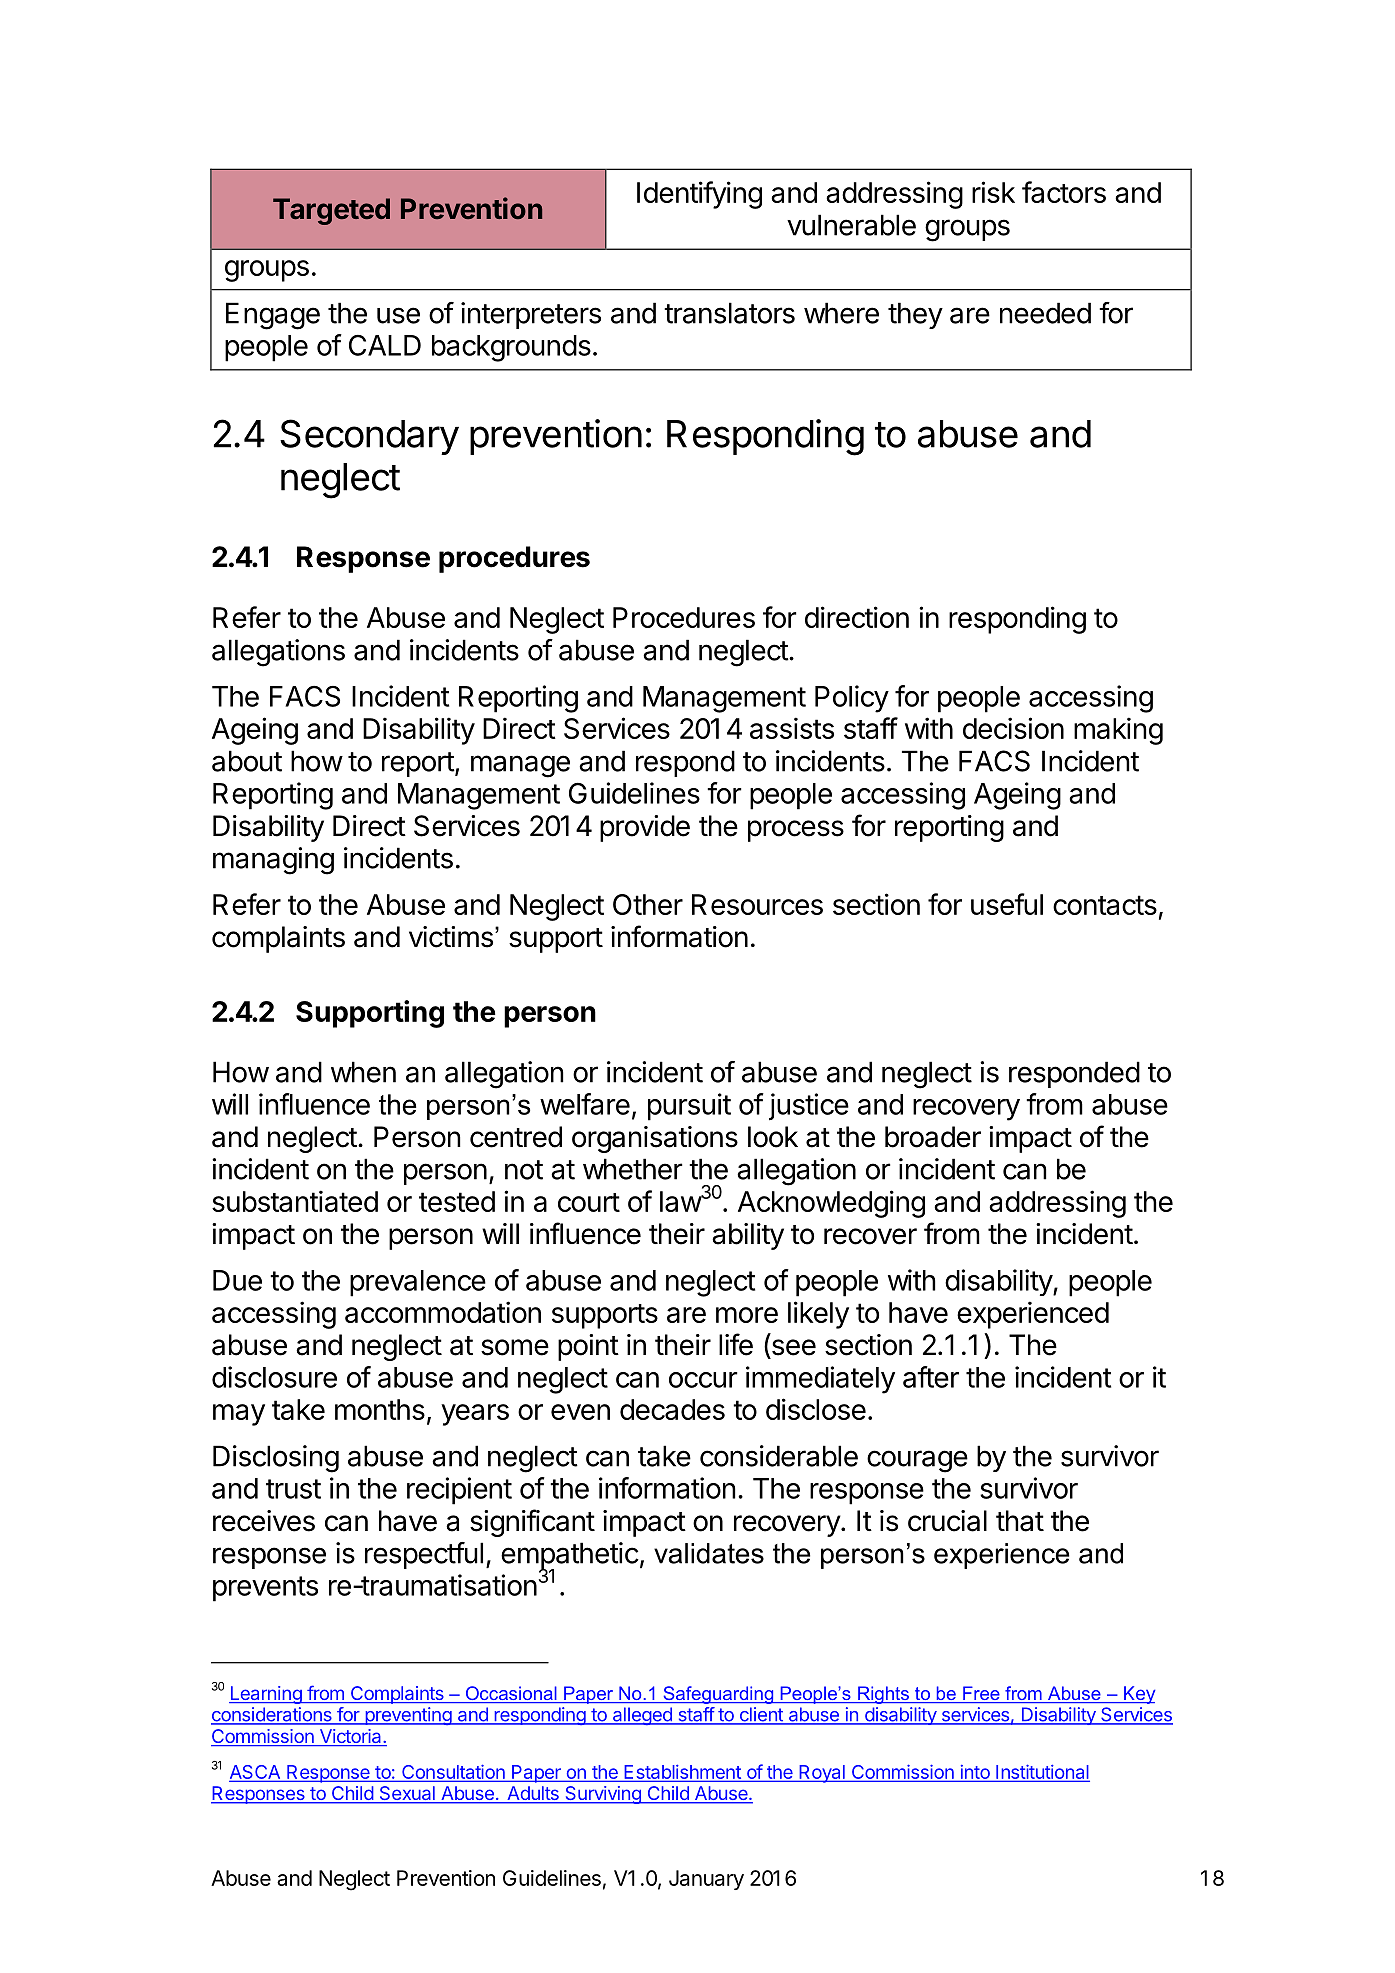 The width and height of the page is (1395, 1973). What do you see at coordinates (331, 211) in the page?
I see `Targeted` at bounding box center [331, 211].
